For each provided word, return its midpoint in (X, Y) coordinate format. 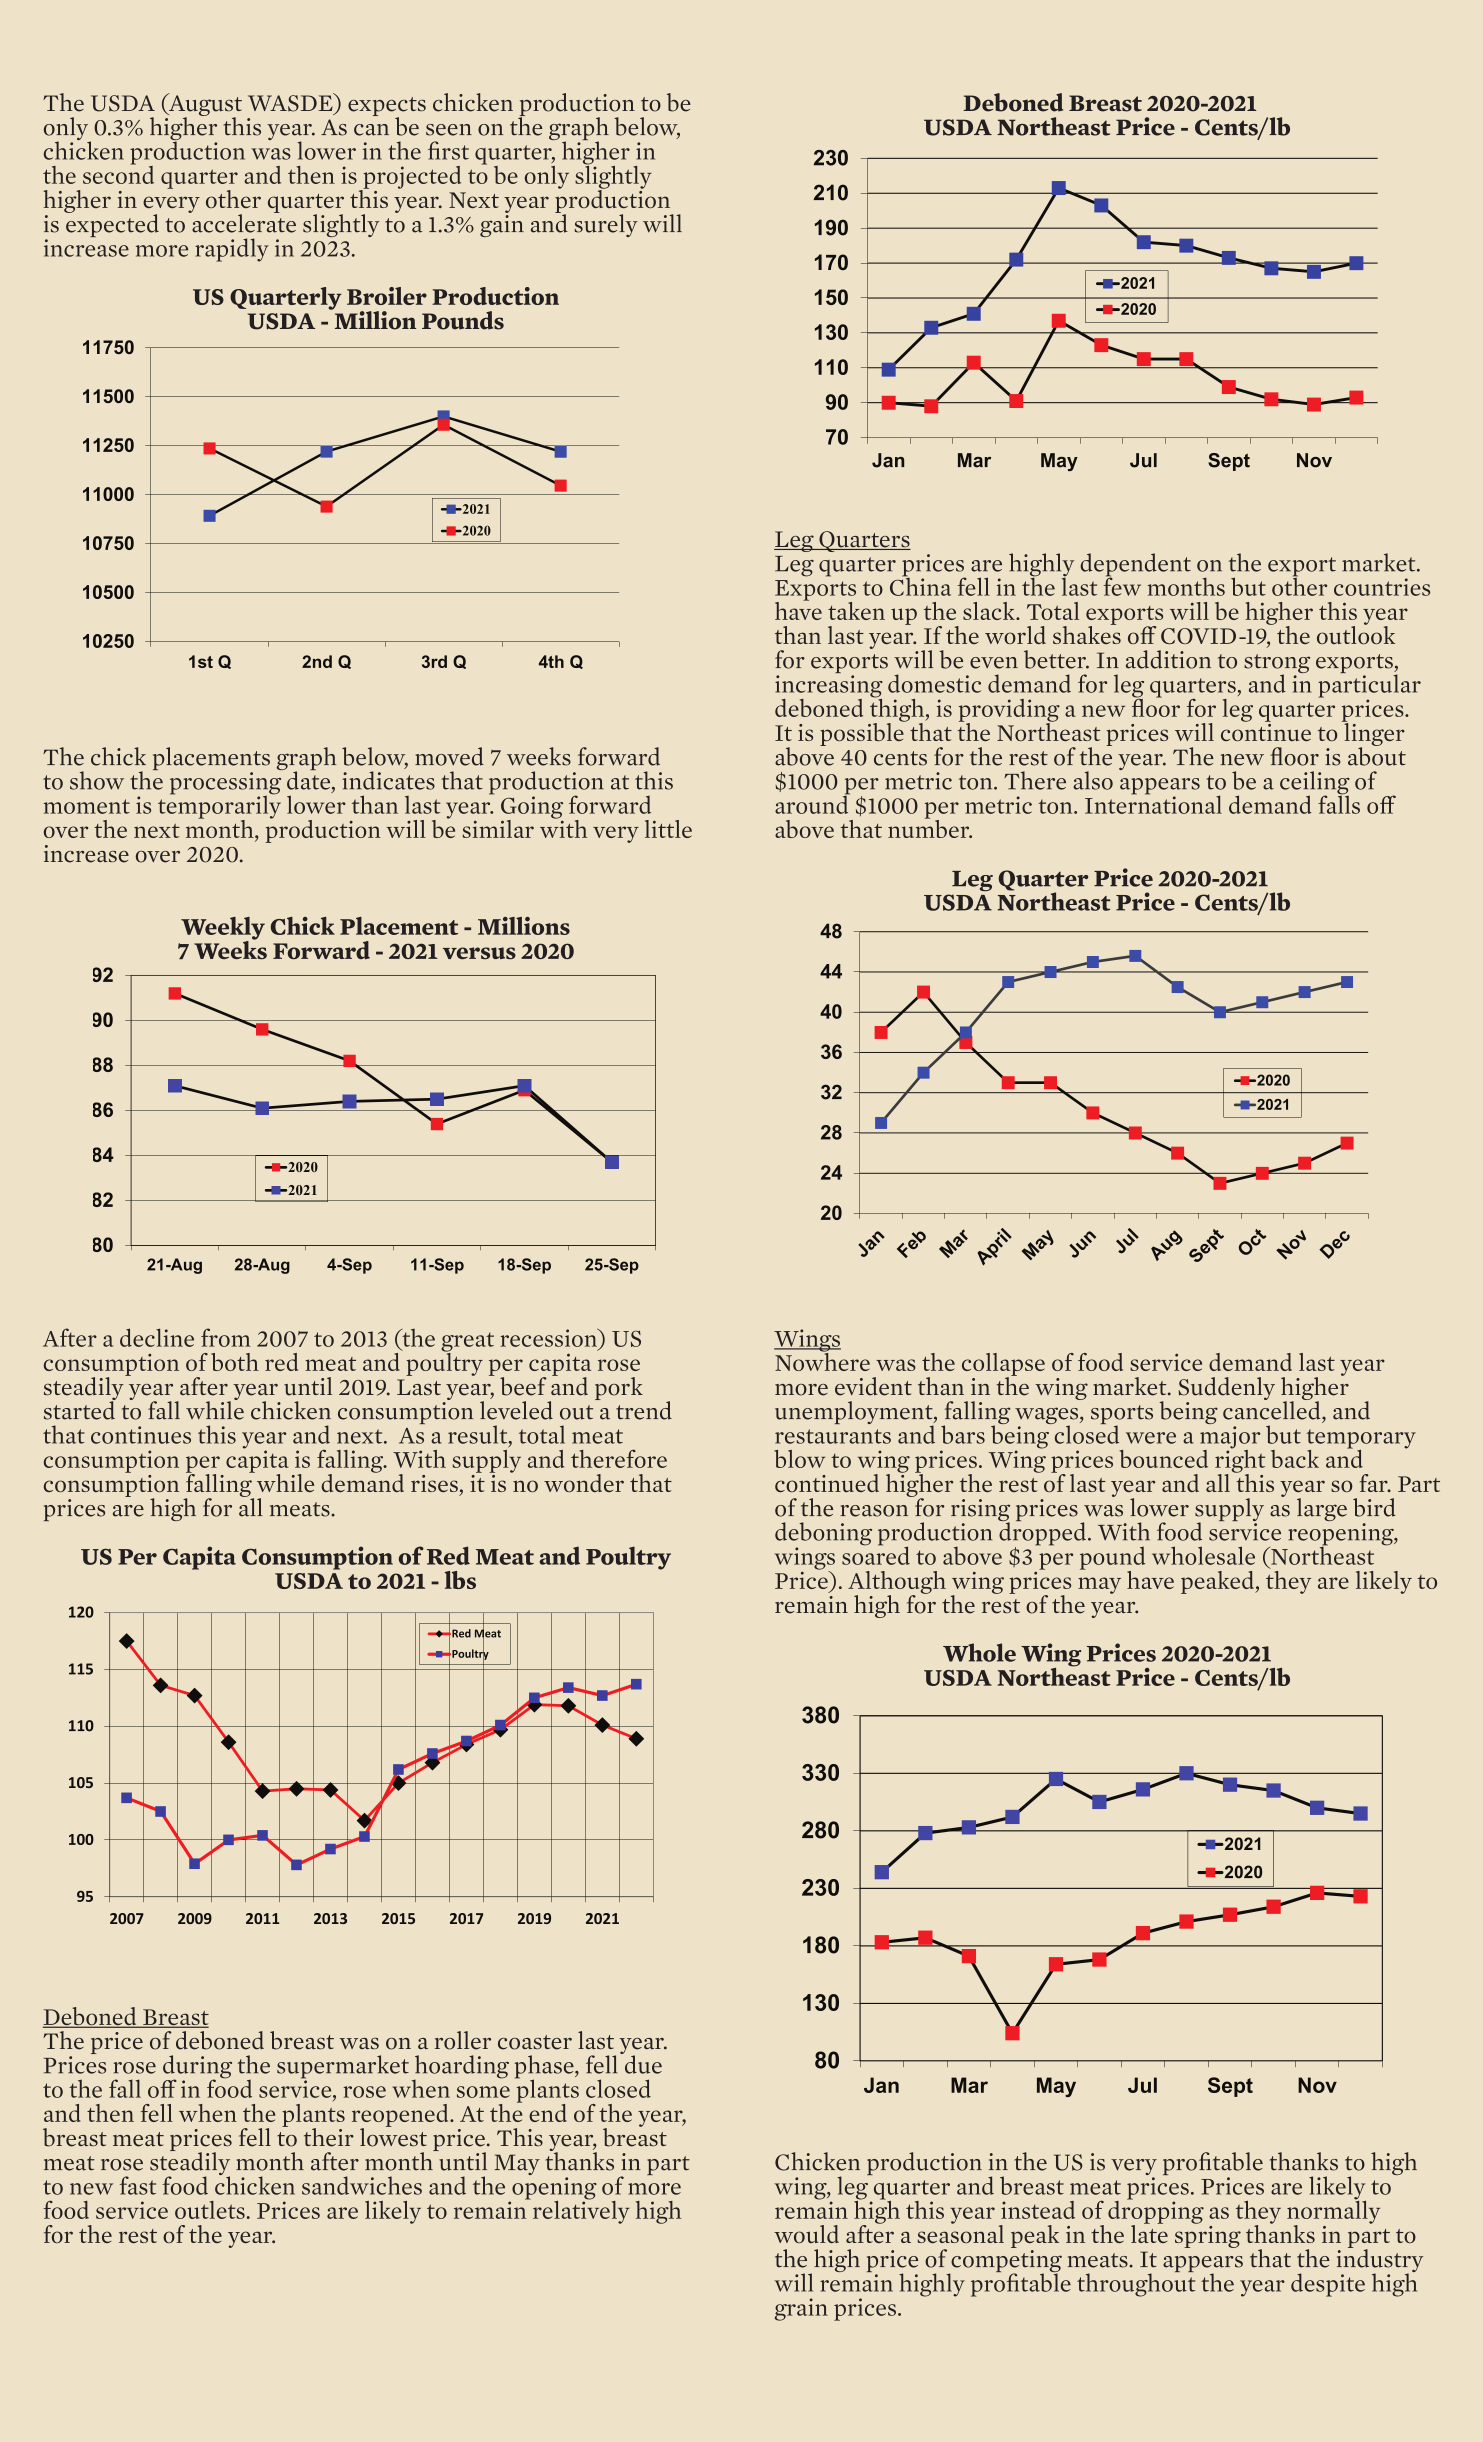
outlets (210, 2210)
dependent (1135, 566)
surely (606, 225)
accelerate (243, 222)
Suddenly (1227, 1388)
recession (550, 1339)
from (226, 1337)
